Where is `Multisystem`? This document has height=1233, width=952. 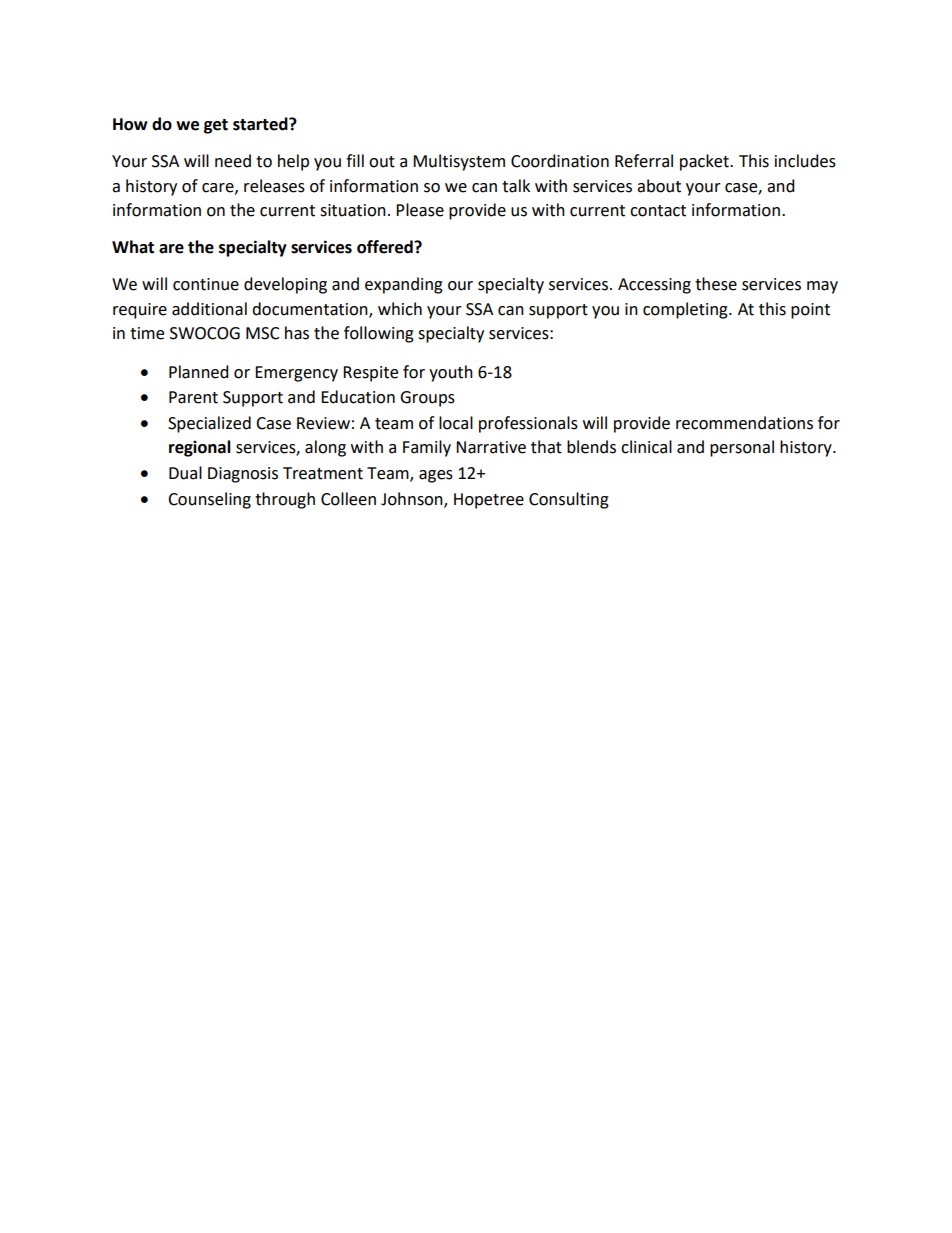
Multisystem is located at coordinates (459, 162).
